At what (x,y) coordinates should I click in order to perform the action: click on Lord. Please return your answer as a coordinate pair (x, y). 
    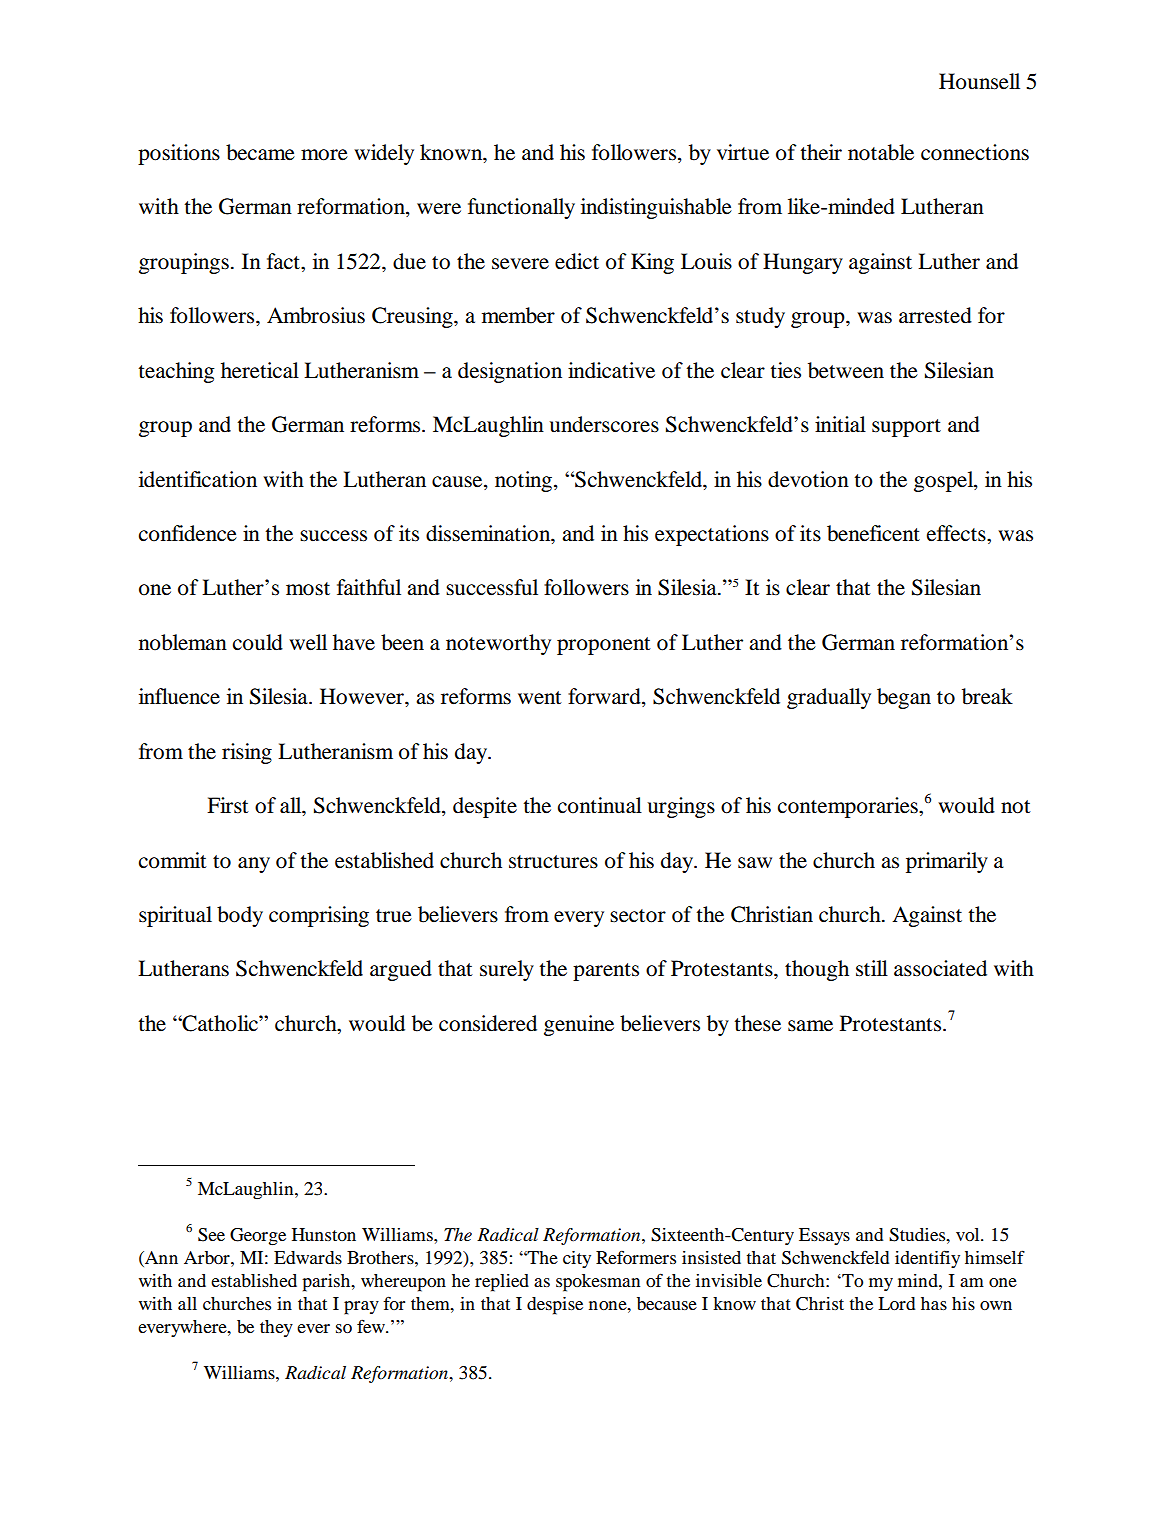
    Looking at the image, I should click on (896, 1303).
